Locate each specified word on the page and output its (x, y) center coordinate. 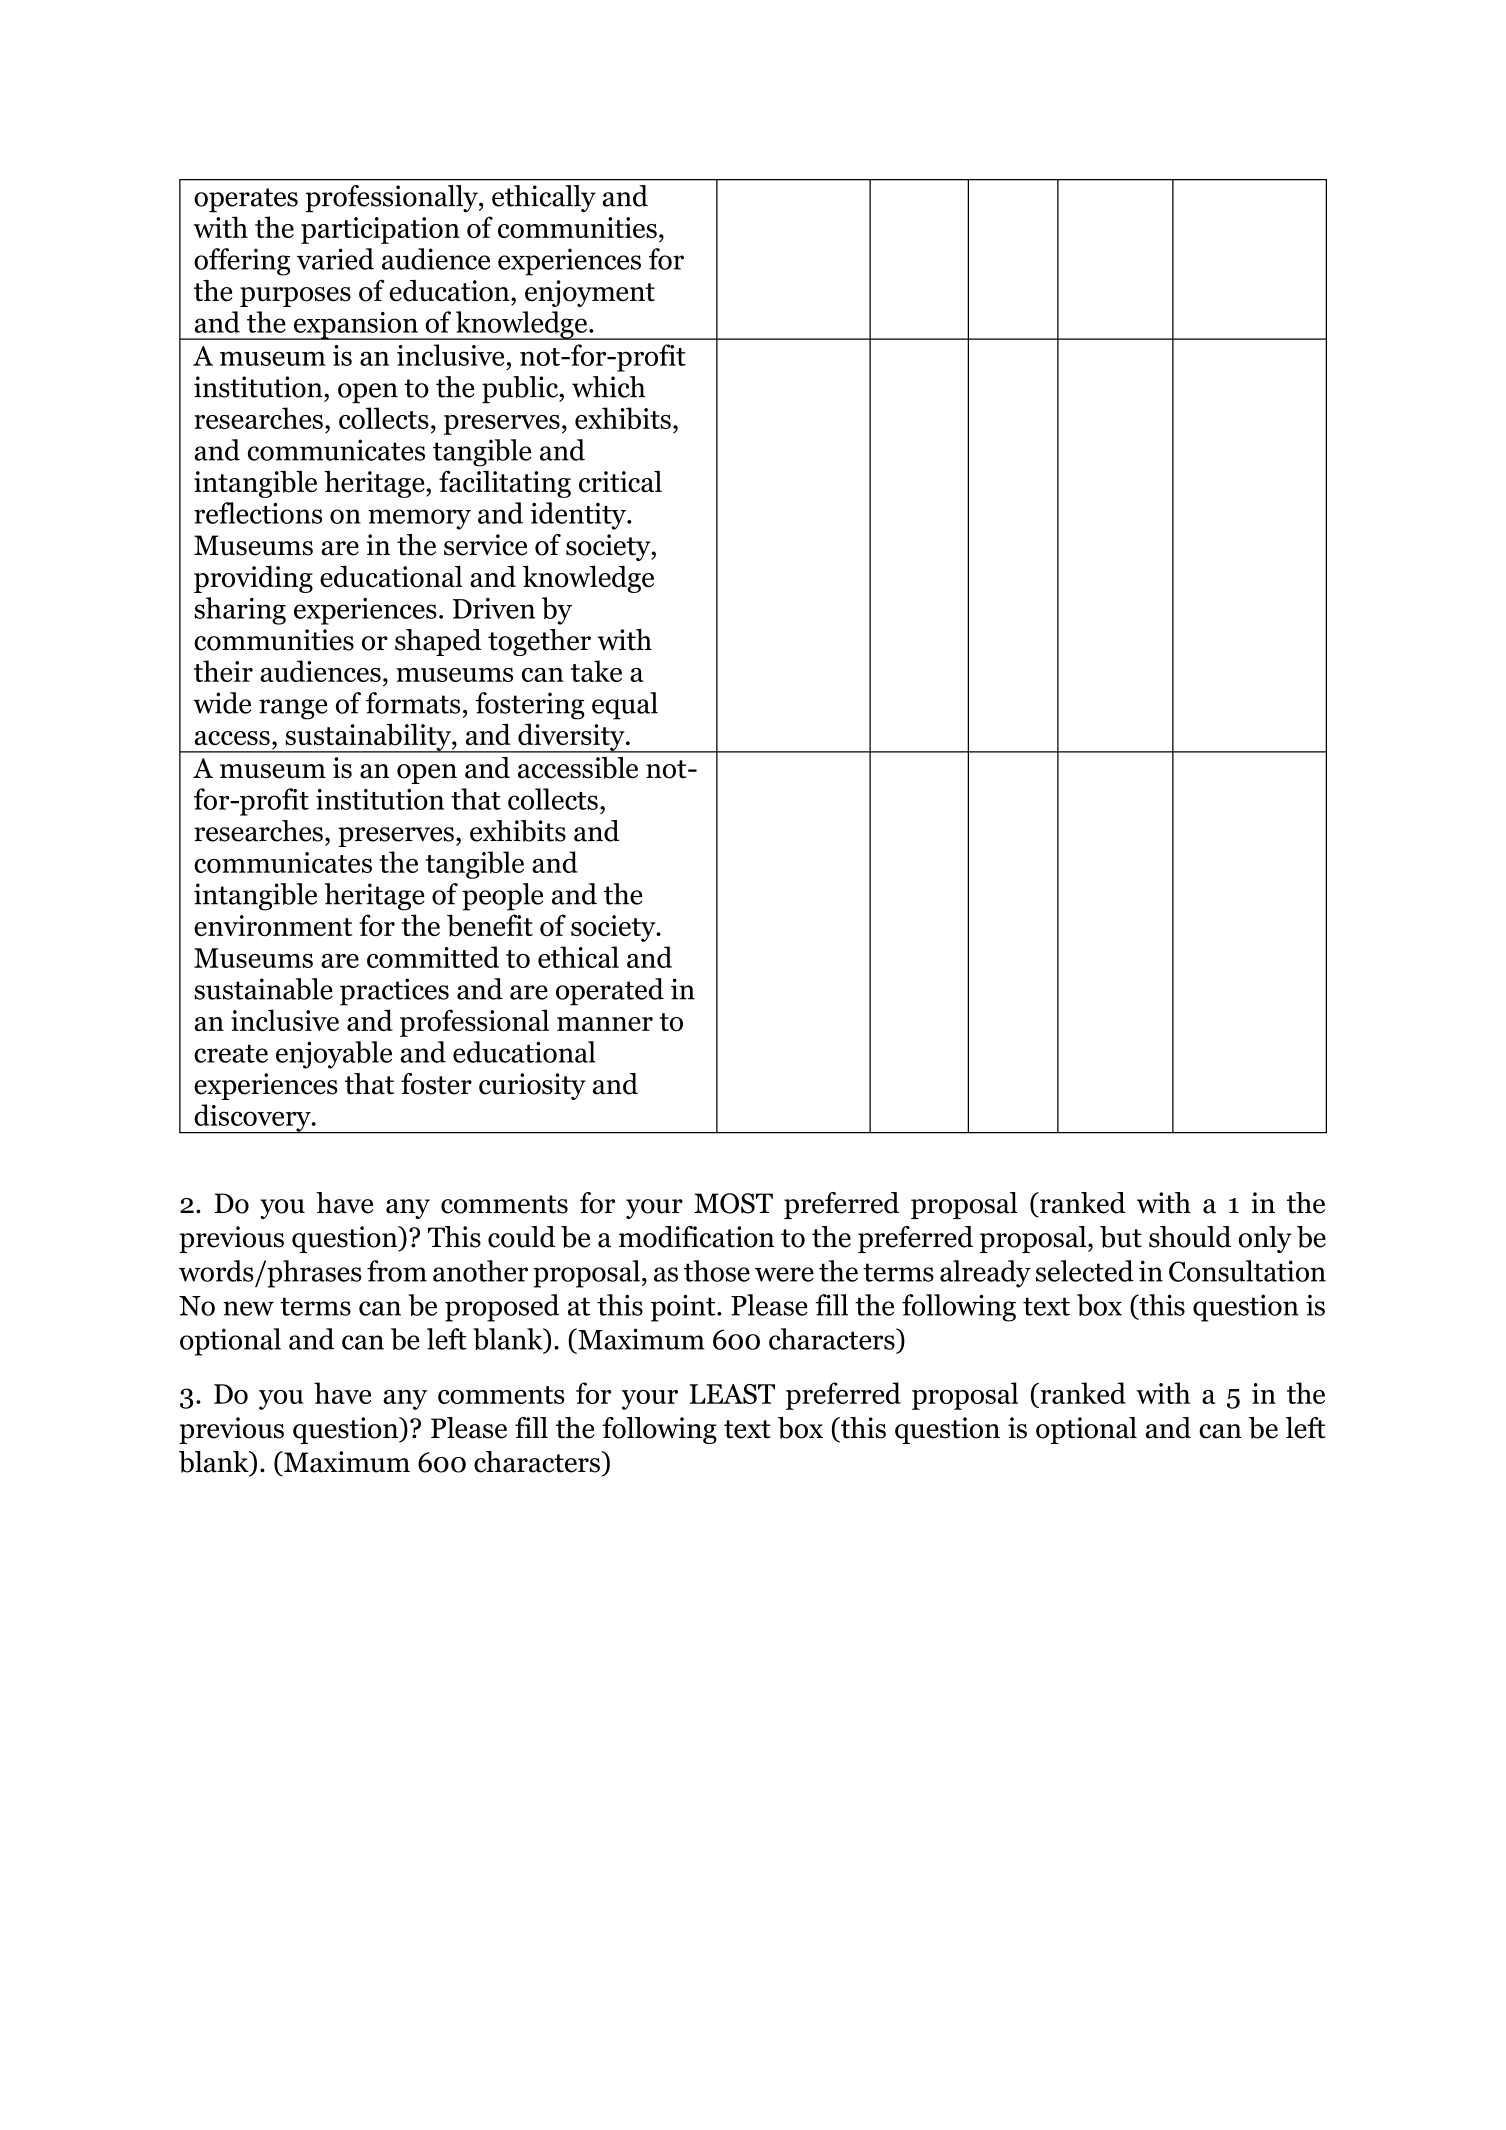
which (608, 387)
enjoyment (590, 293)
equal (625, 706)
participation (380, 230)
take (596, 671)
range (293, 709)
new (248, 1308)
